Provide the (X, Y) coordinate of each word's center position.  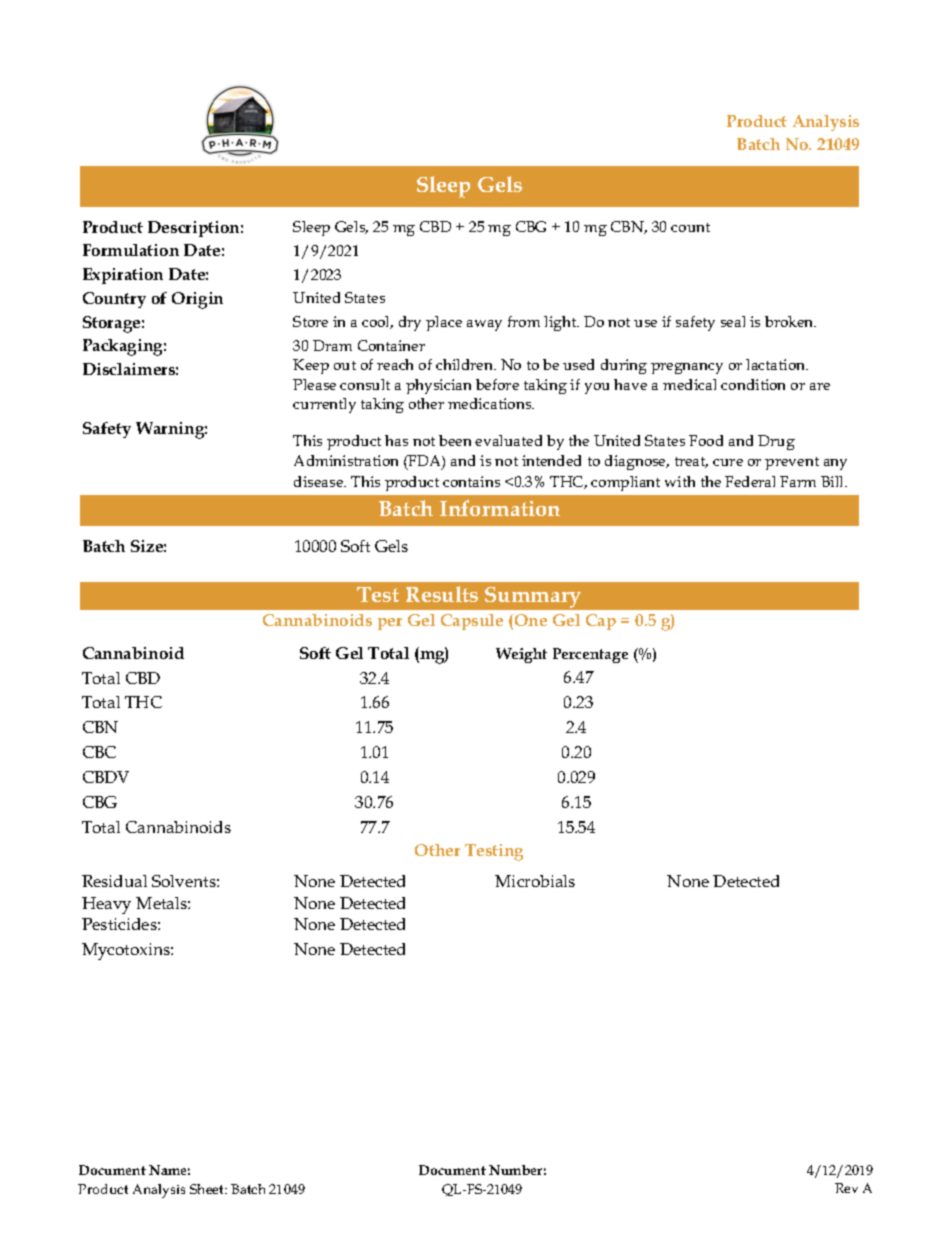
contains (471, 481)
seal (733, 321)
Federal (750, 481)
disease (320, 481)
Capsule (472, 622)
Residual (114, 881)
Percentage (590, 655)
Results (442, 594)
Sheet (208, 1189)
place (444, 323)
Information (500, 508)
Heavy (106, 905)
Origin (197, 300)
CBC (99, 752)
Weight (521, 655)
